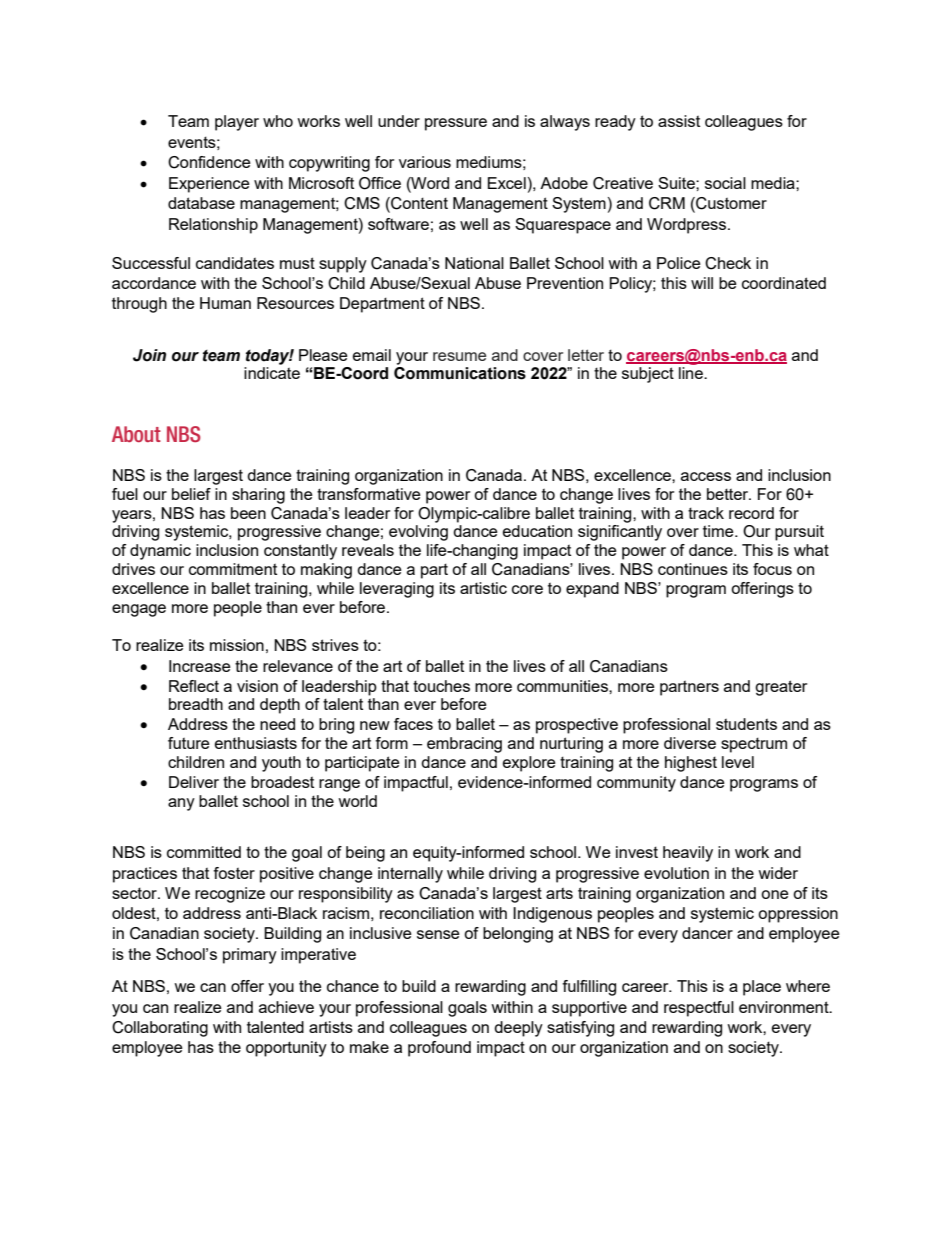  Describe the element at coordinates (456, 124) in the image. I see `pressure` at that location.
